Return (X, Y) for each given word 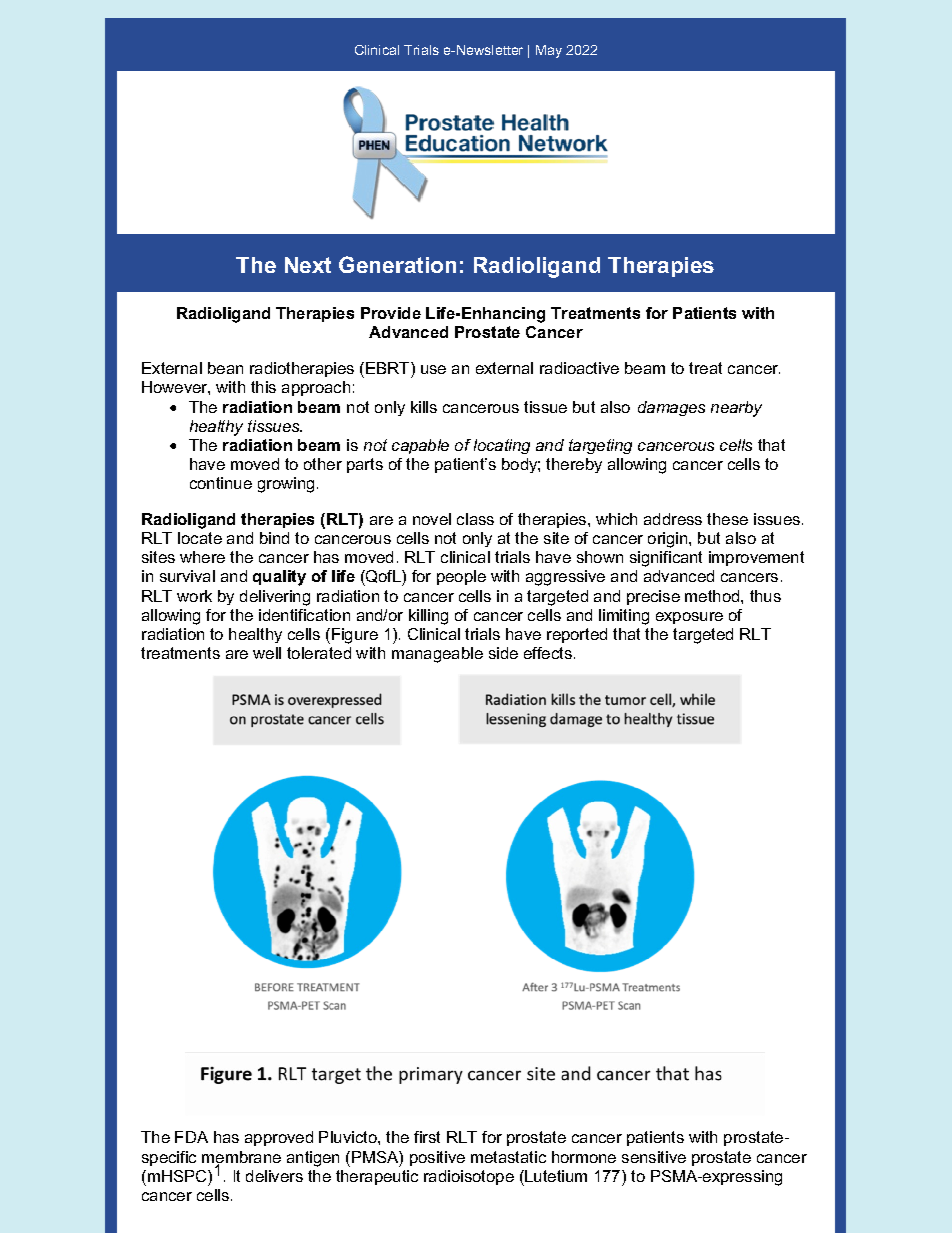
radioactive (579, 368)
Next (308, 265)
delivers (274, 1176)
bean (225, 368)
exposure (689, 618)
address (673, 519)
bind (274, 538)
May (549, 51)
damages (671, 408)
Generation (397, 264)
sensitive (654, 1157)
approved (279, 1138)
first (427, 1137)
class (475, 519)
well (267, 653)
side (503, 653)
